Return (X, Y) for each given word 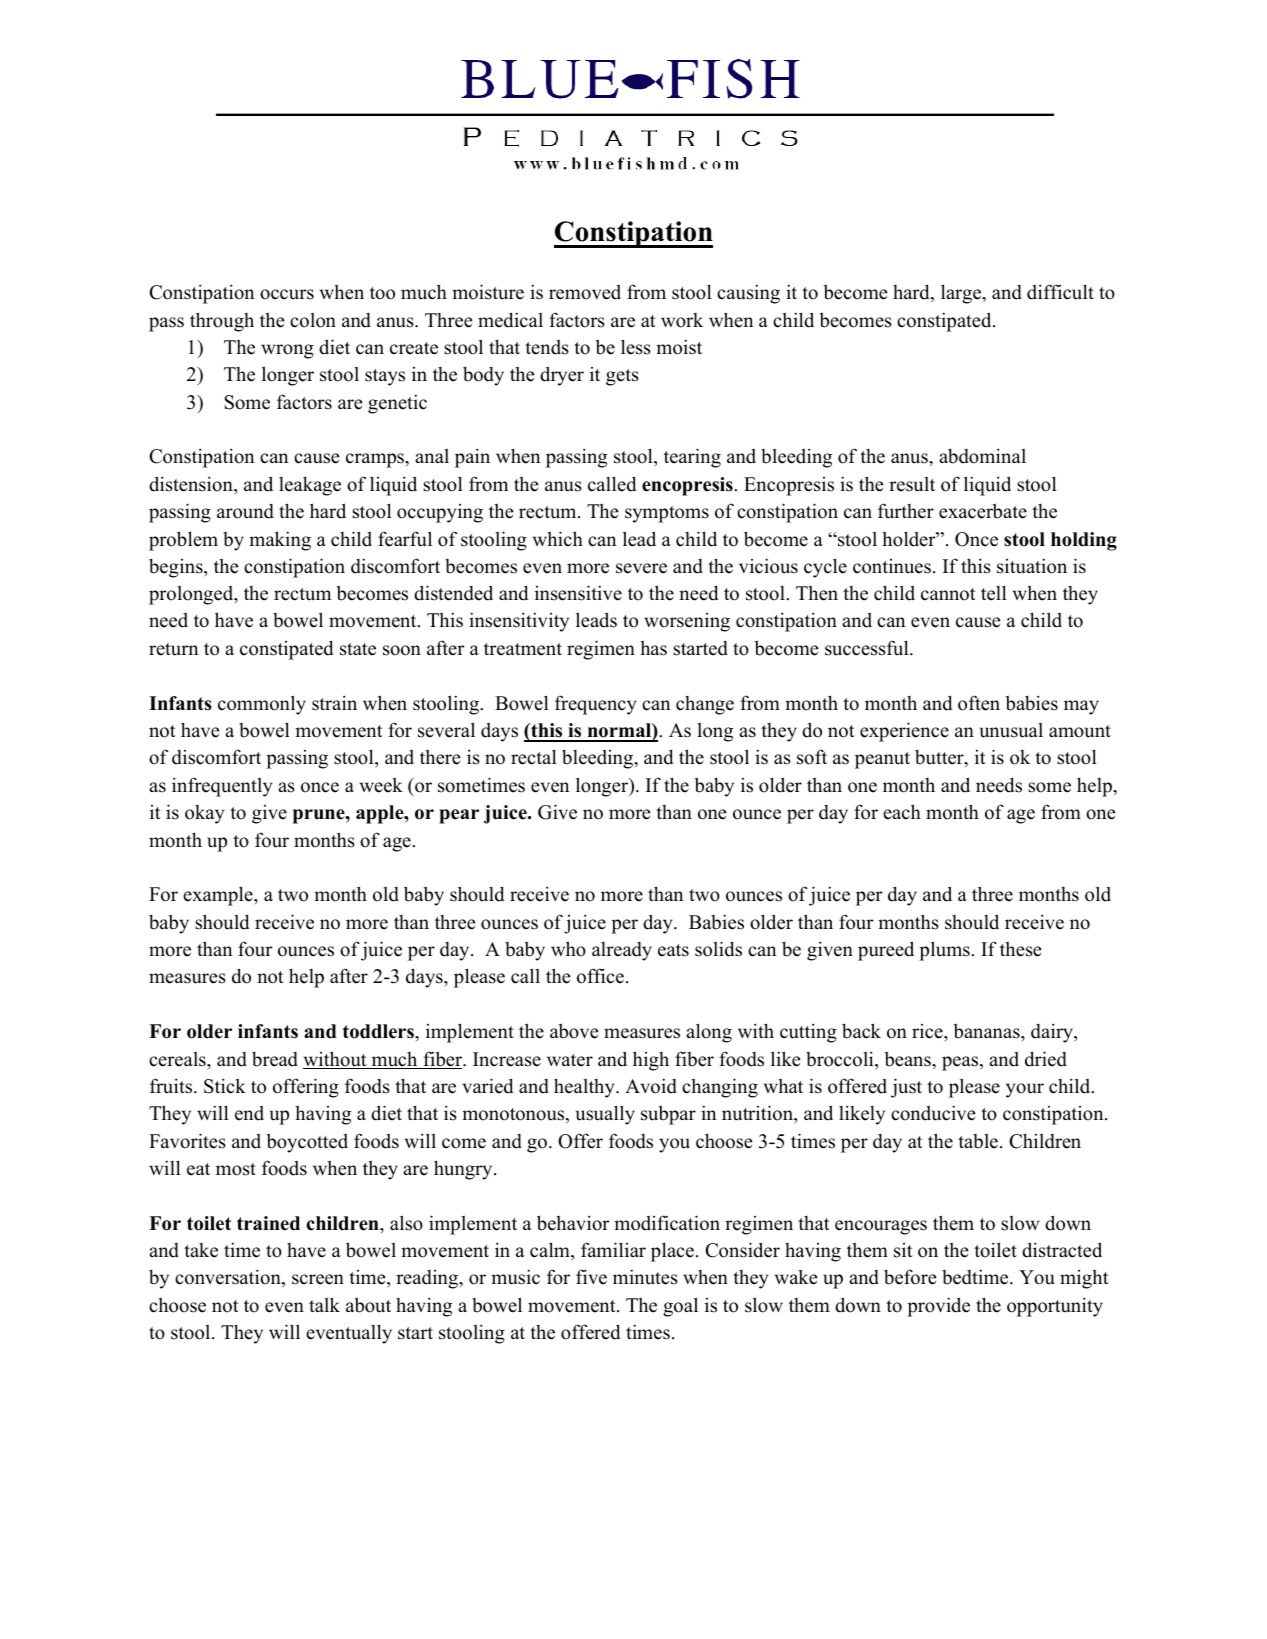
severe (641, 568)
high (651, 1061)
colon (313, 320)
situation (1032, 566)
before (910, 1277)
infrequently (222, 787)
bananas (988, 1031)
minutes (645, 1277)
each (902, 812)
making (280, 541)
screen (318, 1279)
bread (275, 1059)
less (636, 347)
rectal (534, 757)
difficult (1060, 292)
